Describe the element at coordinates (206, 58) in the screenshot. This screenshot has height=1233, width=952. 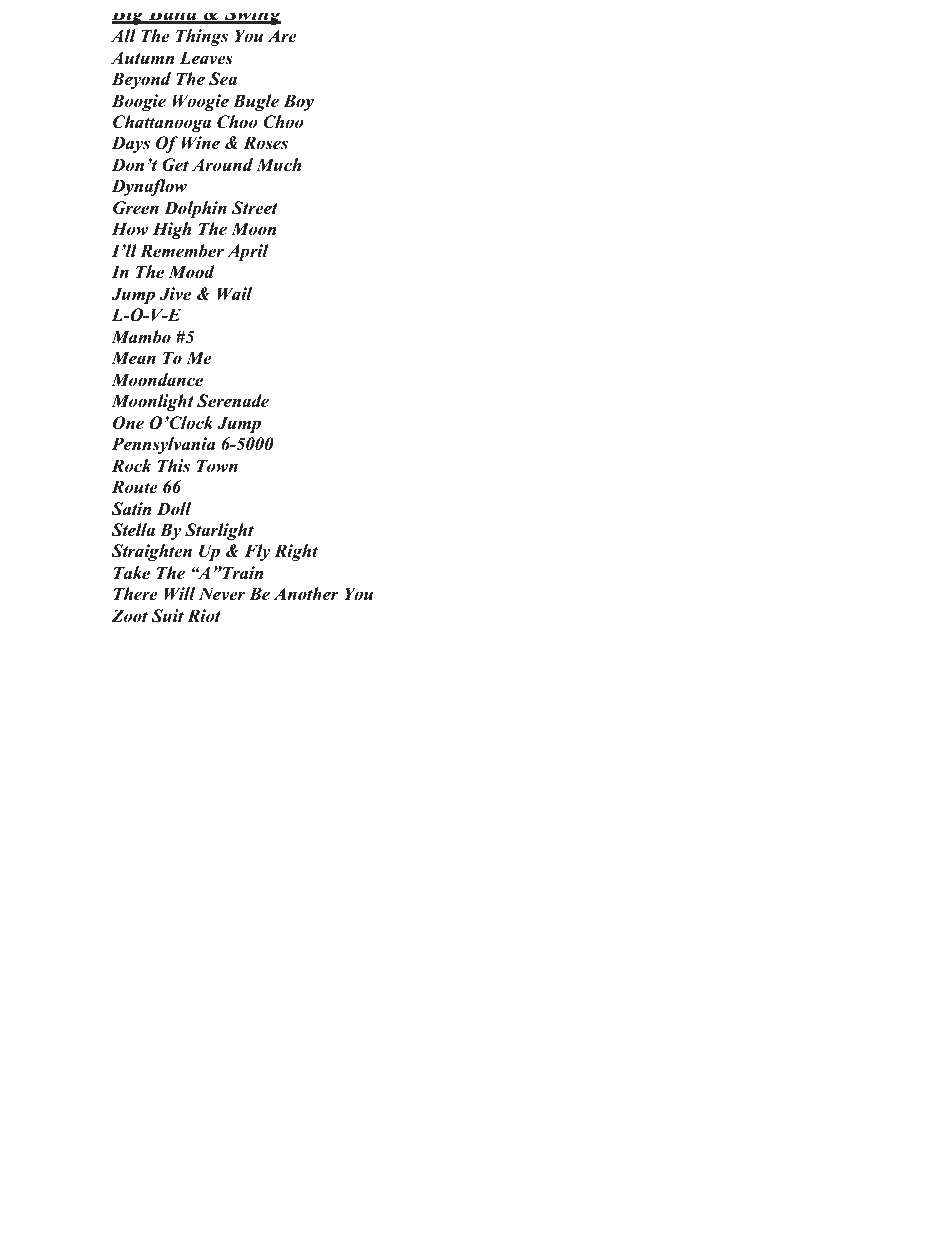
I see `Leaves` at that location.
